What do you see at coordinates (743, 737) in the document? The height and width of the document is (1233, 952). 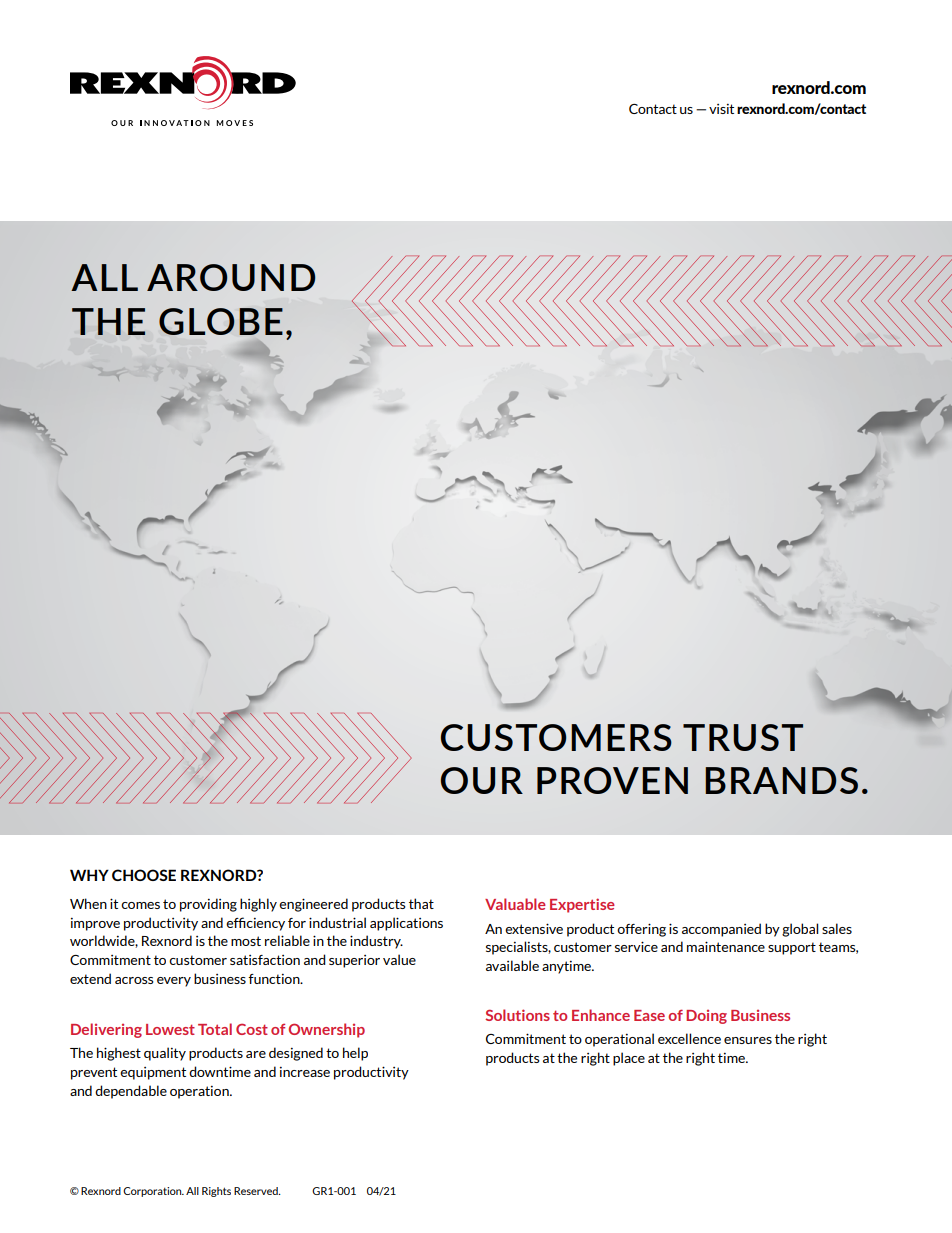 I see `TRUST` at bounding box center [743, 737].
